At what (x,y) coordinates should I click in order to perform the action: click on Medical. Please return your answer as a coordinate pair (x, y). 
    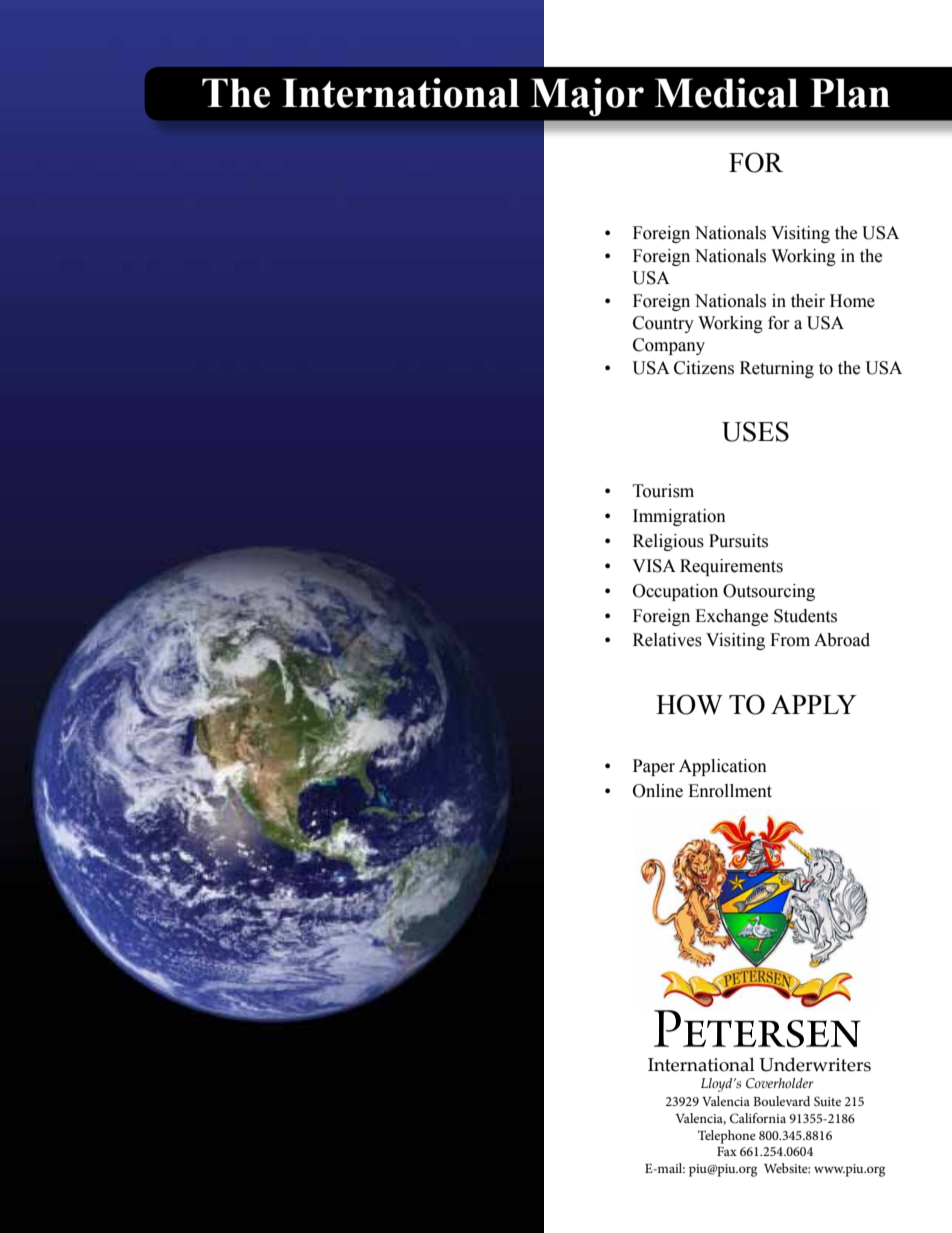
    Looking at the image, I should click on (727, 93).
